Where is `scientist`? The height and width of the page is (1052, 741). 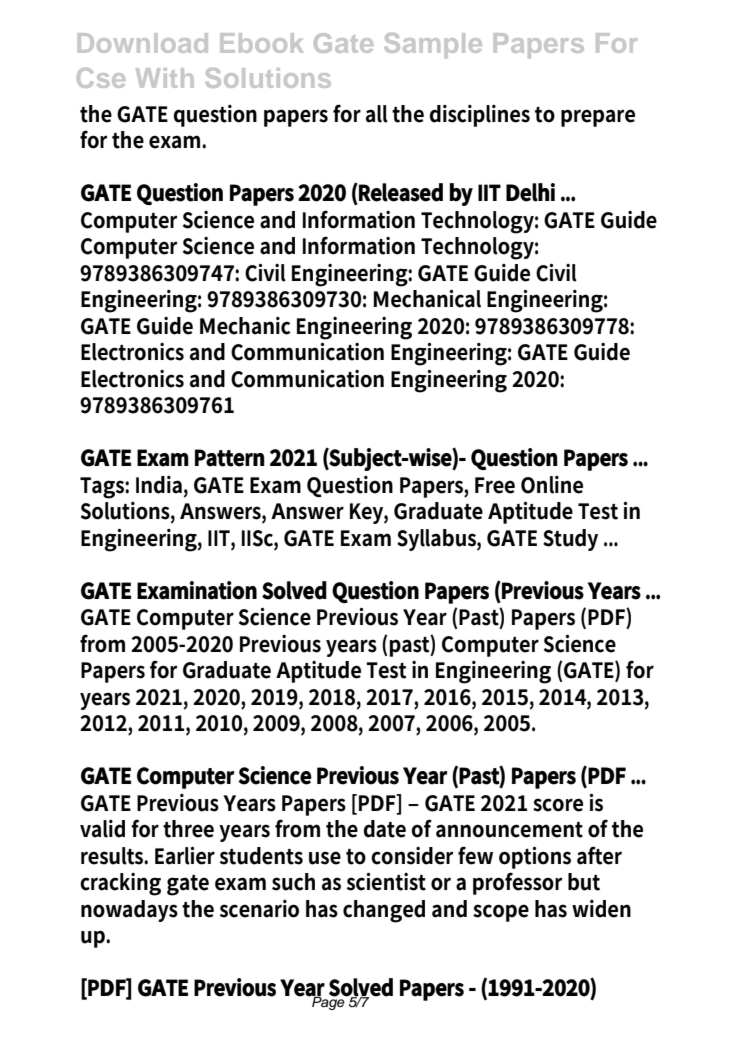
scientist is located at coordinates (386, 882).
